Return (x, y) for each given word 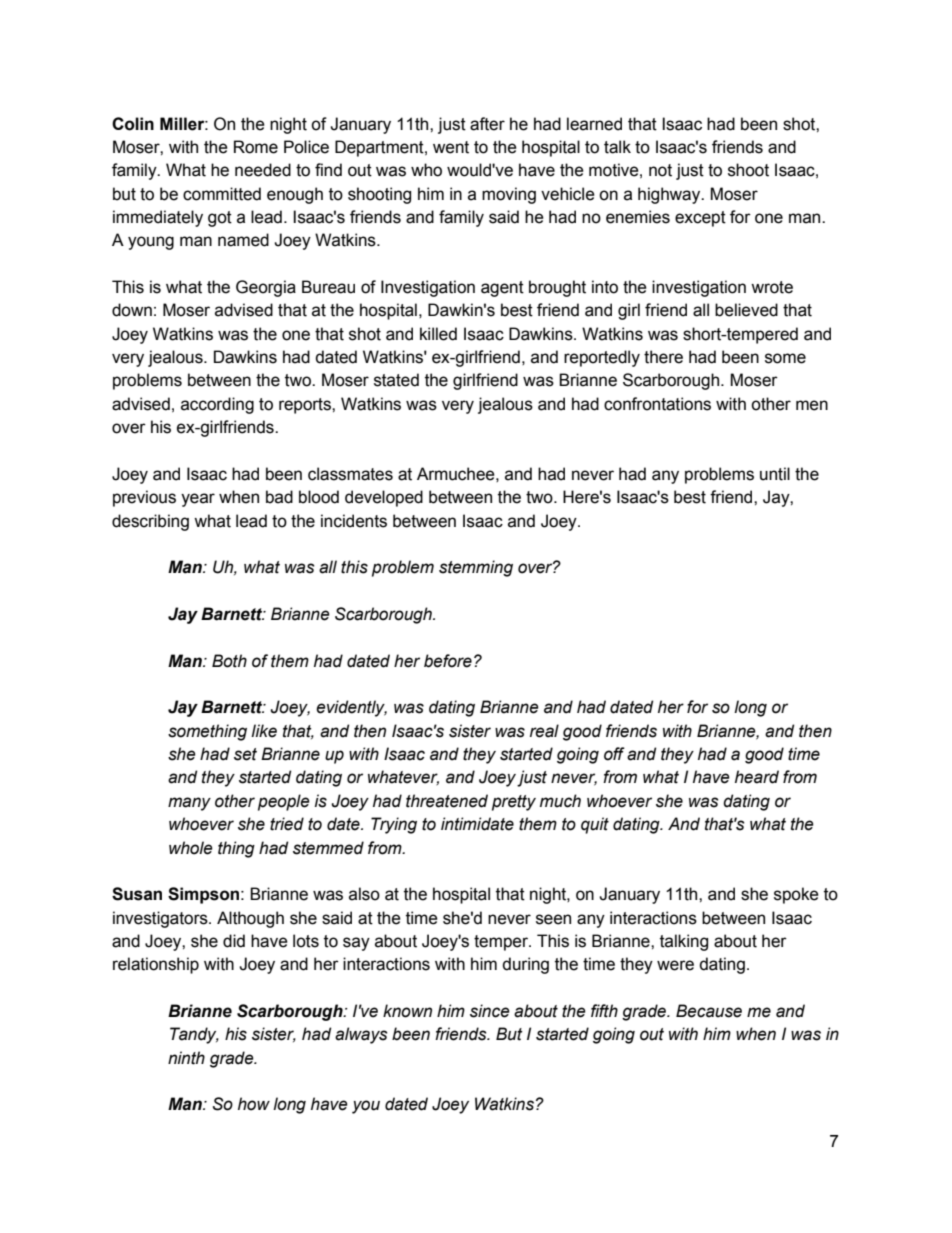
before (448, 661)
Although (250, 919)
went (451, 147)
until (775, 474)
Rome (256, 147)
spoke (796, 895)
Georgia (266, 288)
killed (438, 334)
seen (553, 919)
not (660, 170)
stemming (476, 568)
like (264, 731)
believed (746, 310)
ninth (186, 1058)
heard (757, 777)
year (198, 500)
